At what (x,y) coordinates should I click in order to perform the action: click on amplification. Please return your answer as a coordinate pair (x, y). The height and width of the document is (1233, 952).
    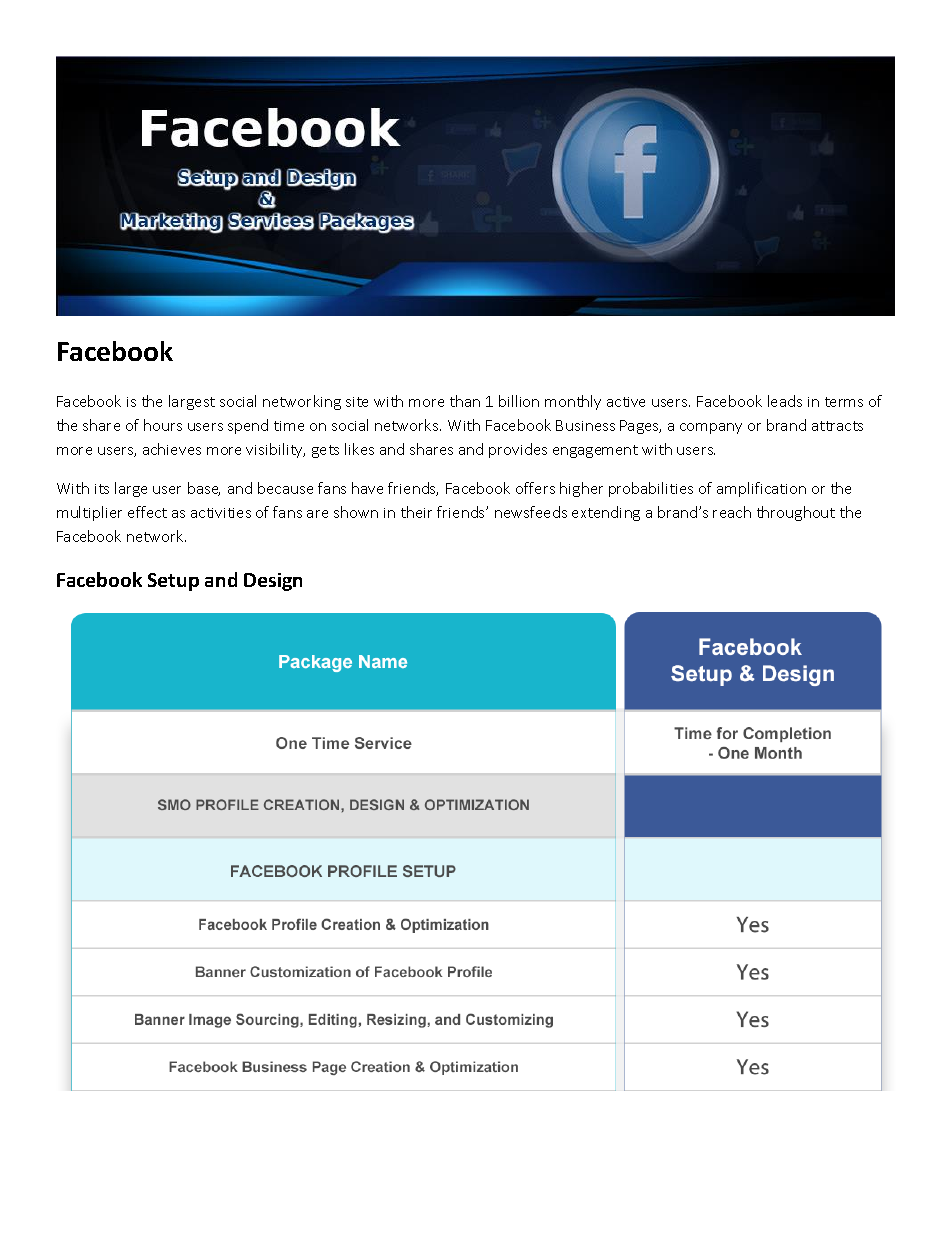
    Looking at the image, I should click on (761, 489).
